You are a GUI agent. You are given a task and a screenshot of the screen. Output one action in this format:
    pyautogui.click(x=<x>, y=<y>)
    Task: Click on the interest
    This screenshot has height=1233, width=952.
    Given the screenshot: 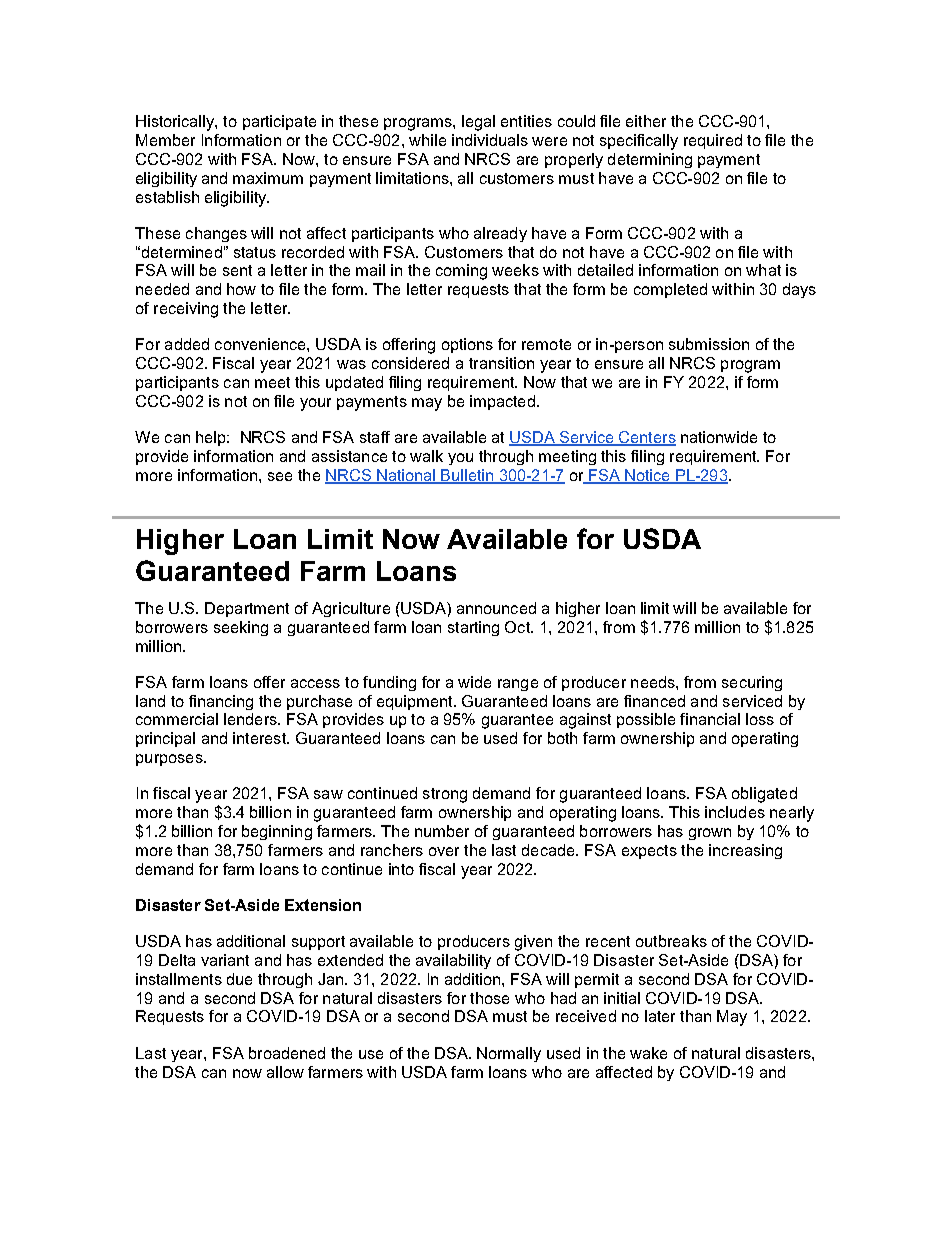 What is the action you would take?
    pyautogui.click(x=261, y=738)
